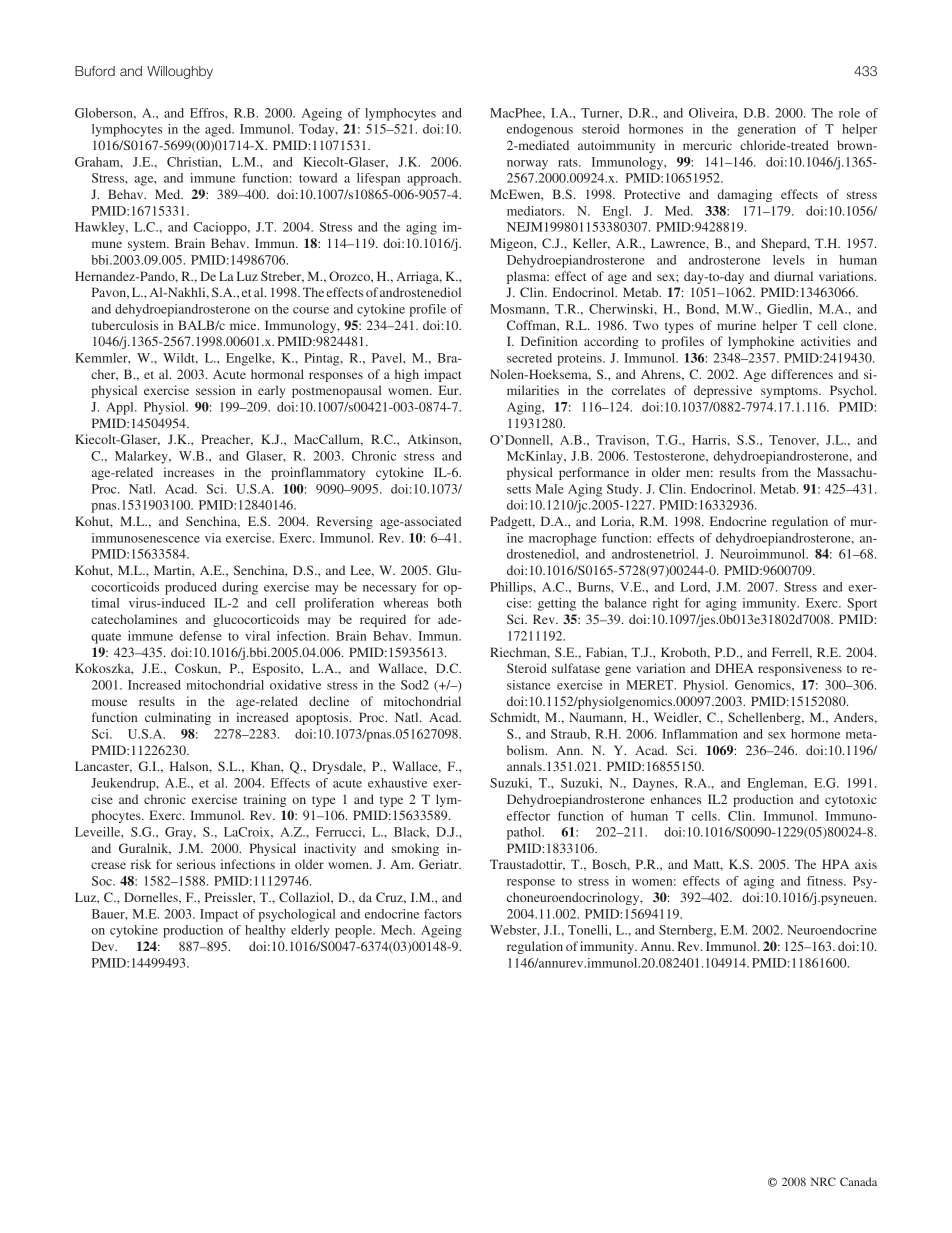 This page has width=952, height=1233. I want to click on whereas, so click(405, 603).
